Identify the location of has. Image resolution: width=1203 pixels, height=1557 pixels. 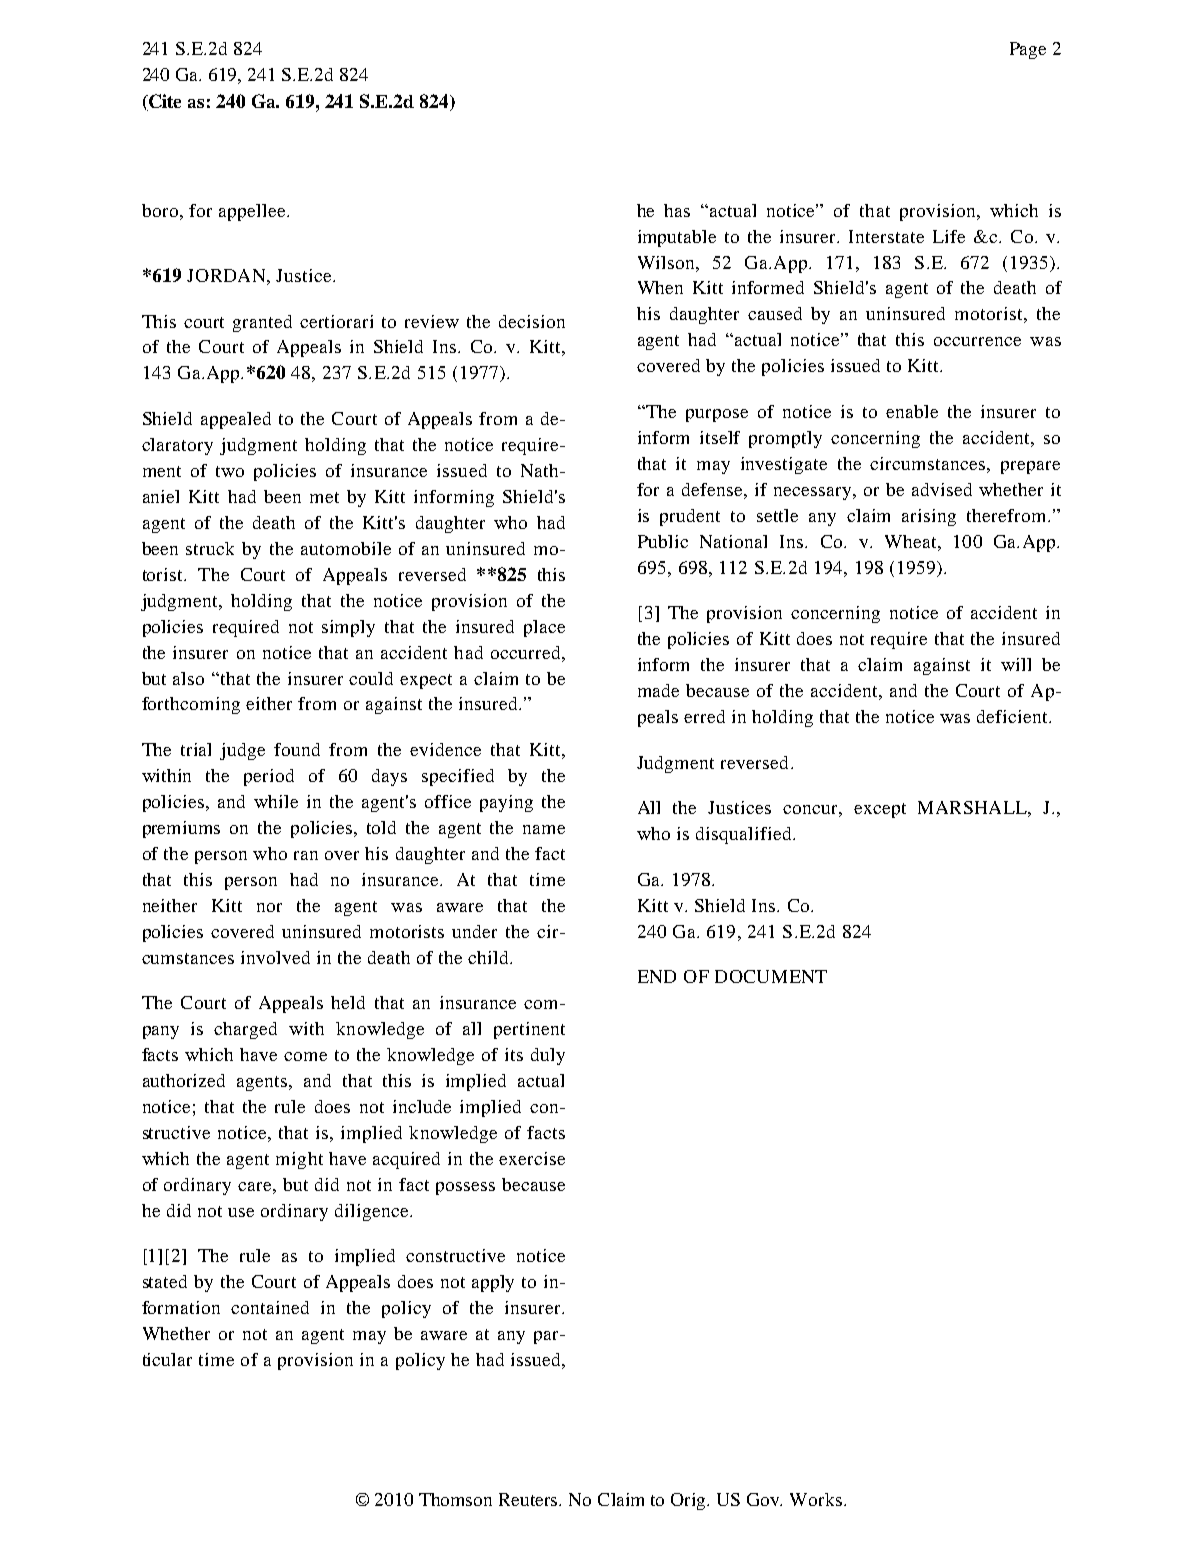
(677, 210).
